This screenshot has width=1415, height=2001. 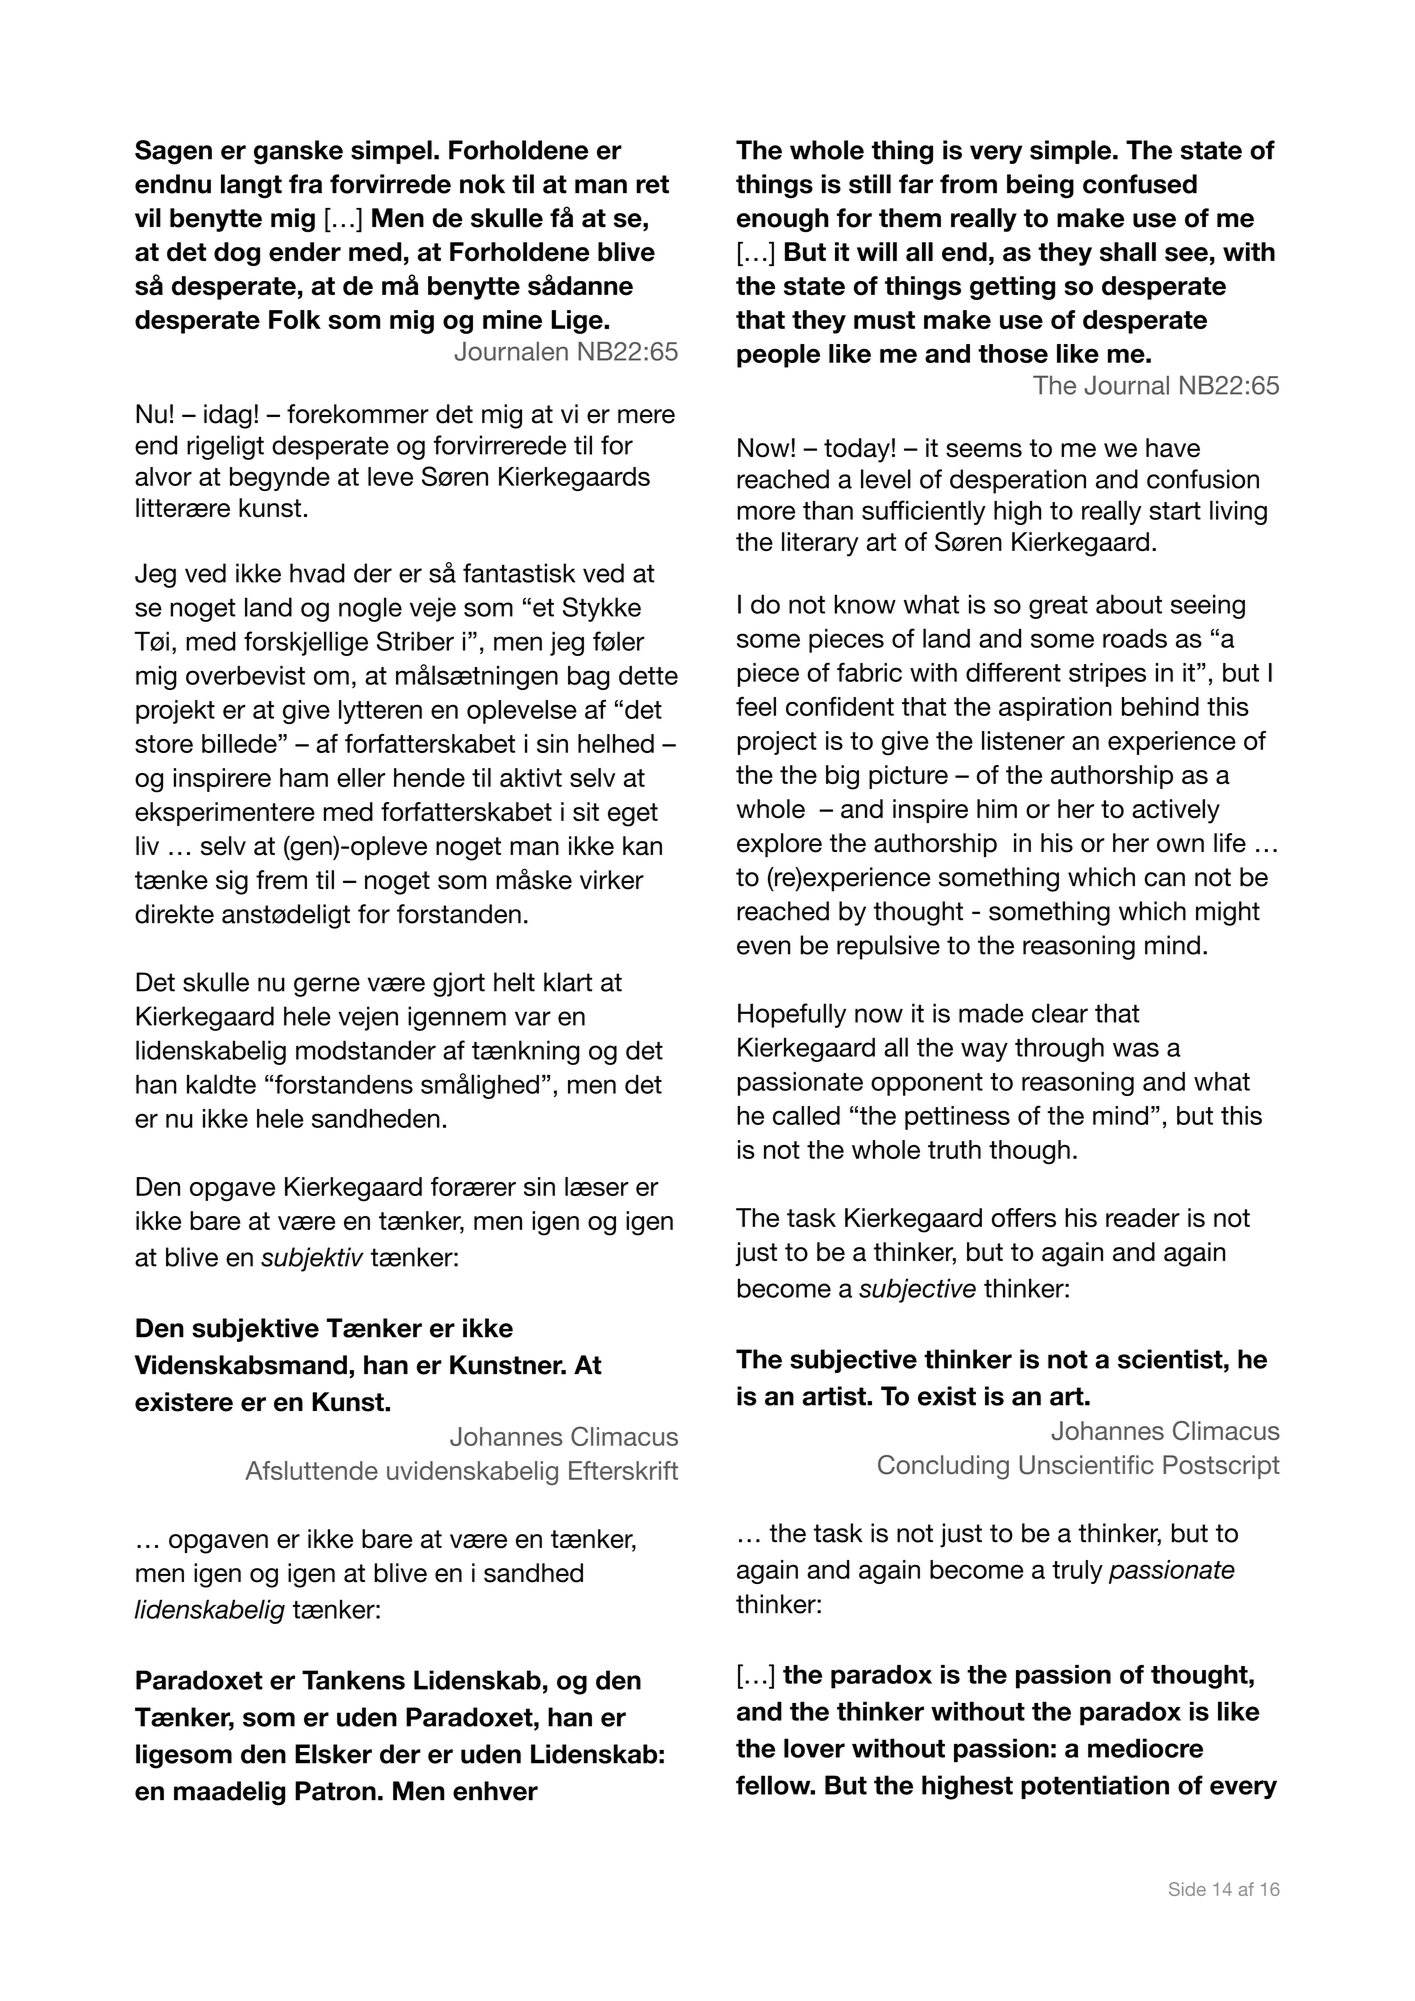 I want to click on ender, so click(x=305, y=252).
